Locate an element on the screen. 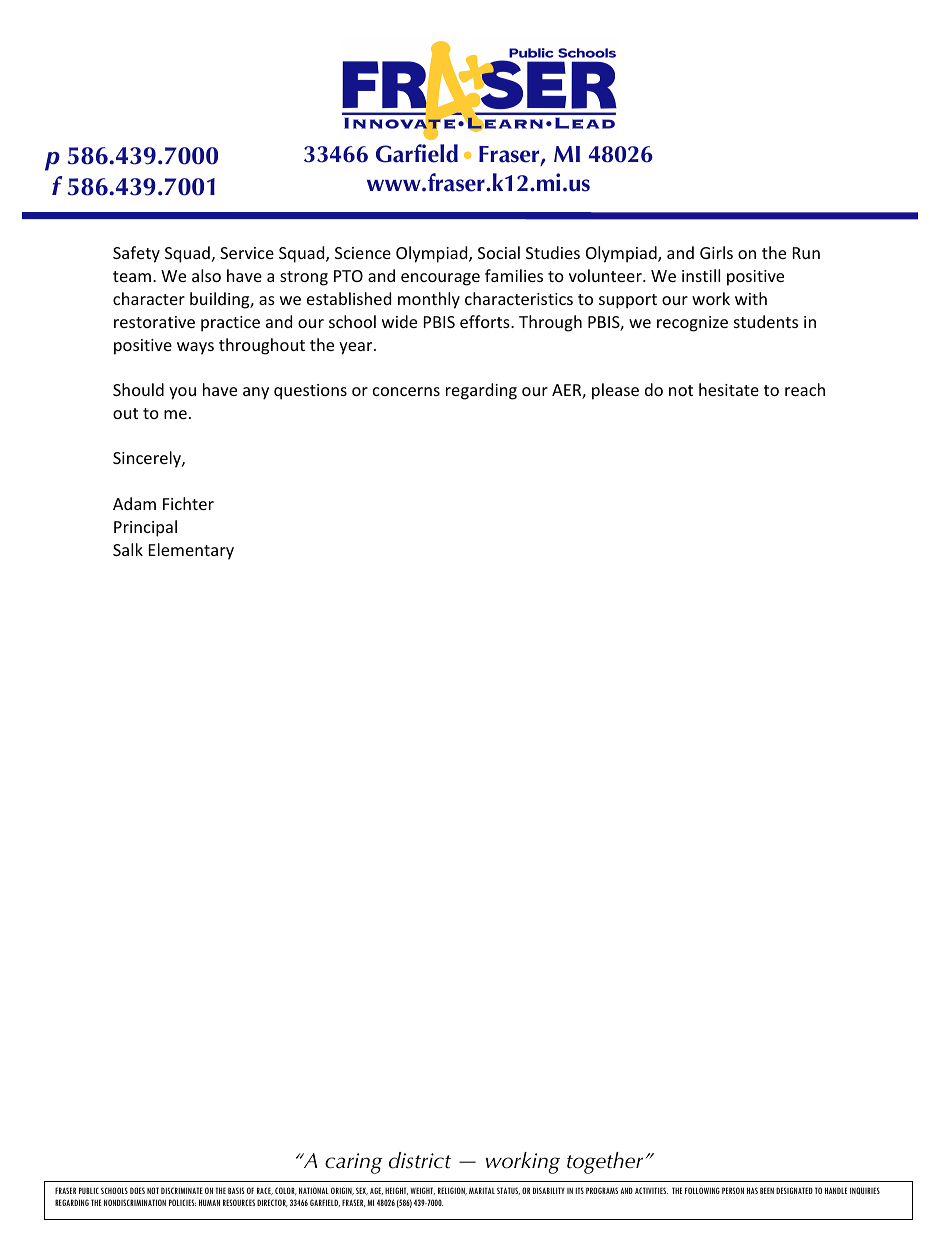 The height and width of the screenshot is (1233, 952). also is located at coordinates (206, 275).
